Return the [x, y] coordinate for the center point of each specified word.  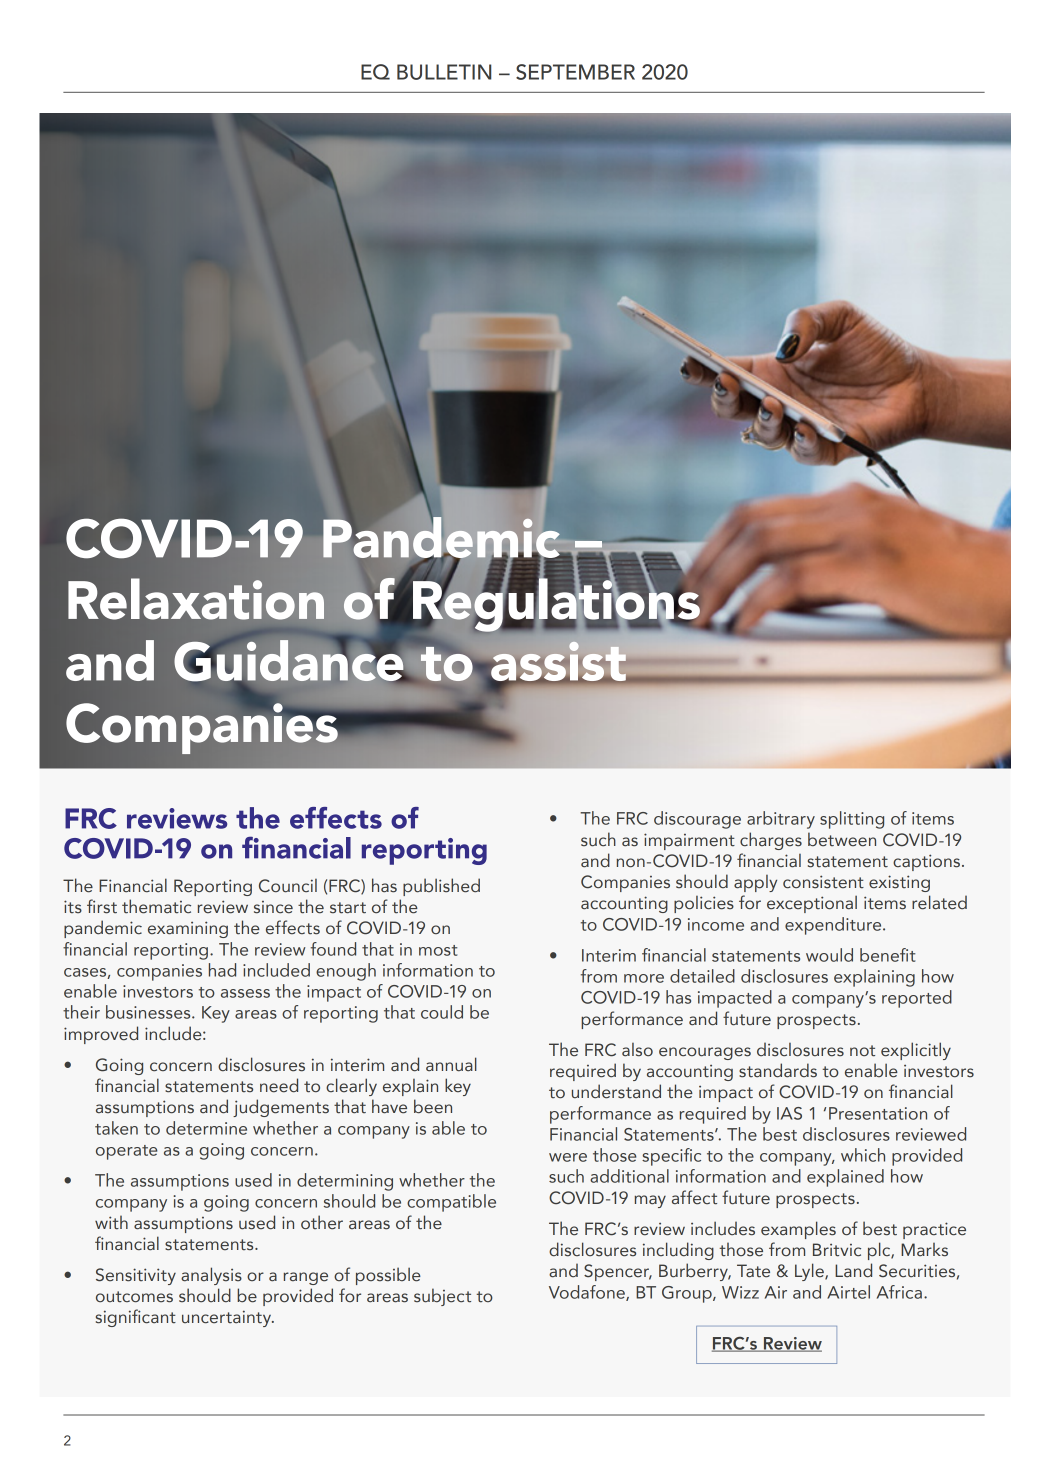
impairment [689, 841]
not [862, 1051]
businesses [149, 1012]
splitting [852, 820]
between [842, 839]
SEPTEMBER [575, 72]
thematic [156, 906]
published [441, 887]
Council [288, 886]
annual [451, 1064]
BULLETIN [444, 72]
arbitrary [781, 820]
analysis [211, 1276]
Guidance [290, 659]
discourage [697, 820]
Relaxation [196, 599]
